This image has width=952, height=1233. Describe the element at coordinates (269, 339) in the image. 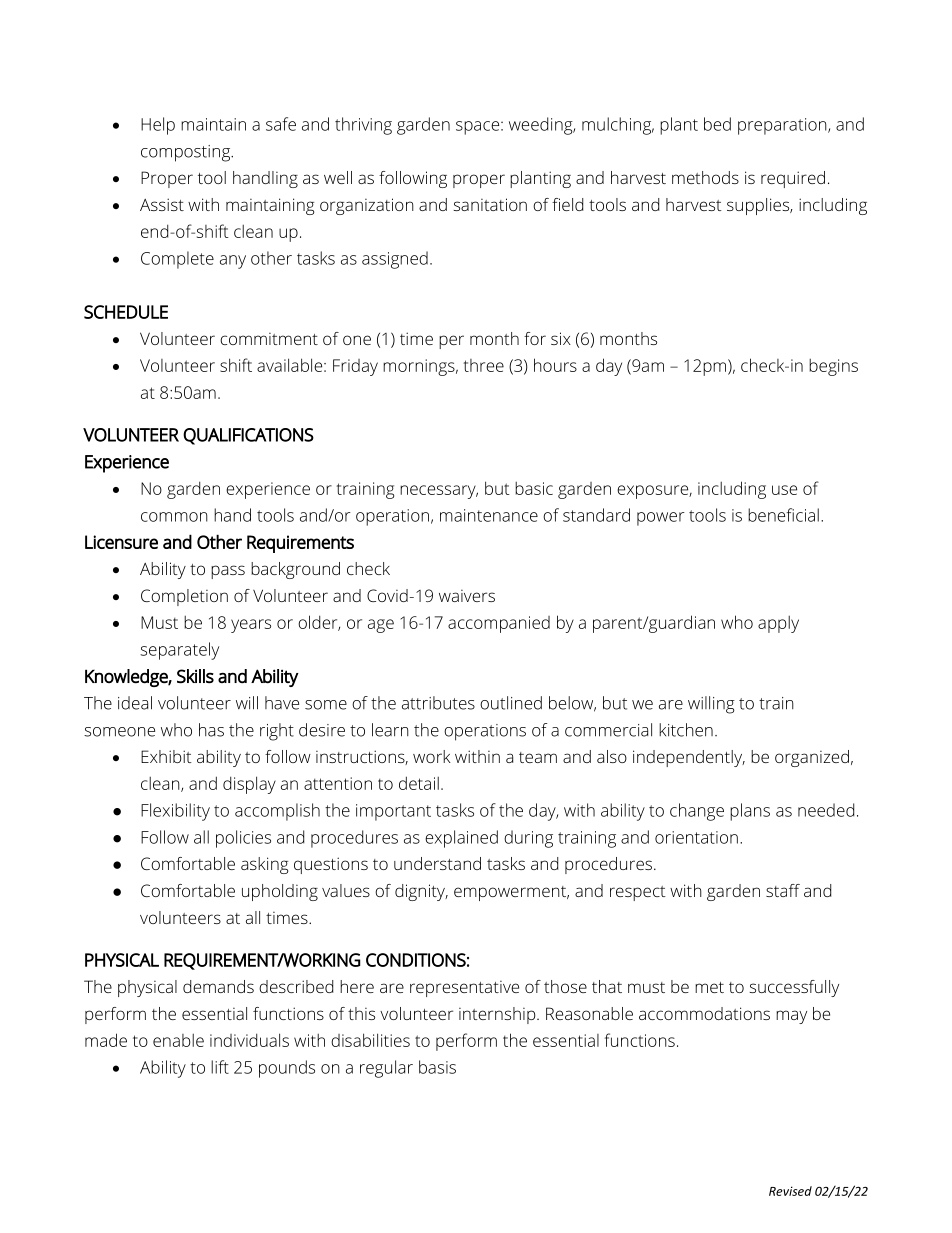

I see `commitment` at that location.
